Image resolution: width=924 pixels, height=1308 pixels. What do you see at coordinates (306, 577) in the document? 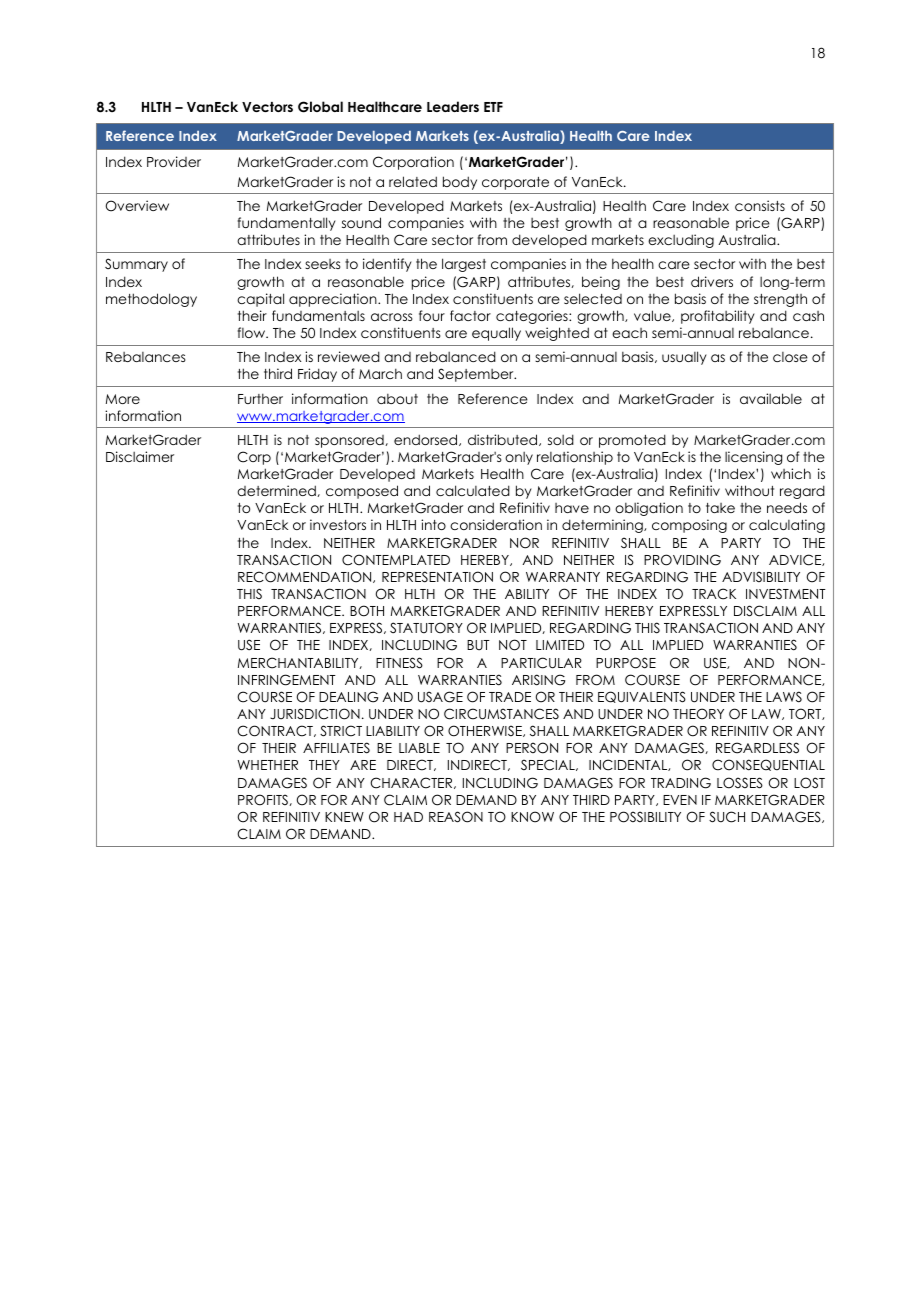
I see `RECOMMENDATION` at bounding box center [306, 577].
